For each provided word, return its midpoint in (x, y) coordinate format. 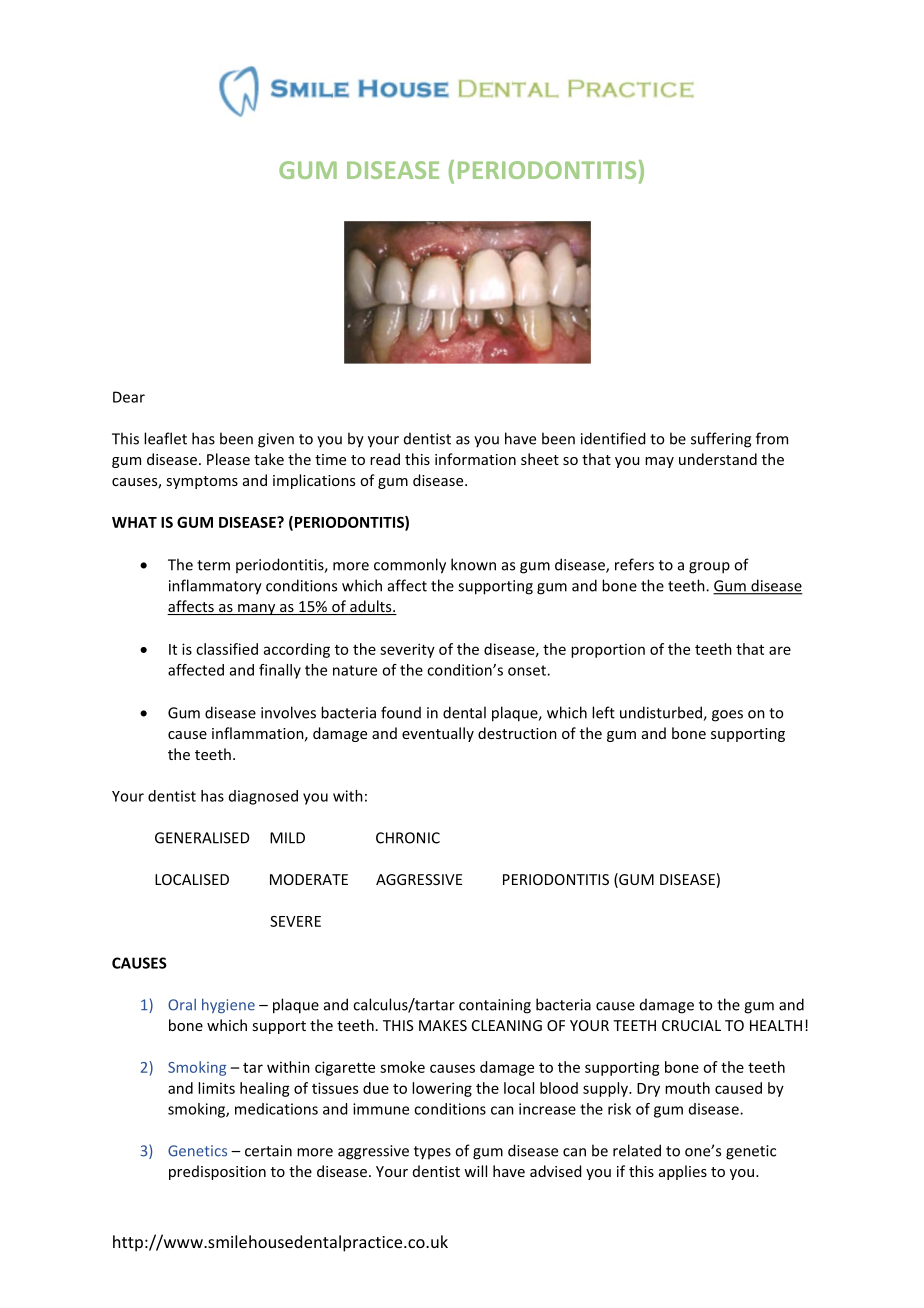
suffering (721, 440)
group (709, 568)
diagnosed (263, 797)
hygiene (228, 1005)
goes (727, 716)
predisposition (217, 1172)
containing (495, 1006)
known (473, 564)
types (432, 1153)
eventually (438, 734)
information (475, 459)
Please (228, 459)
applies (683, 1172)
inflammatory (215, 587)
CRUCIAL (691, 1025)
